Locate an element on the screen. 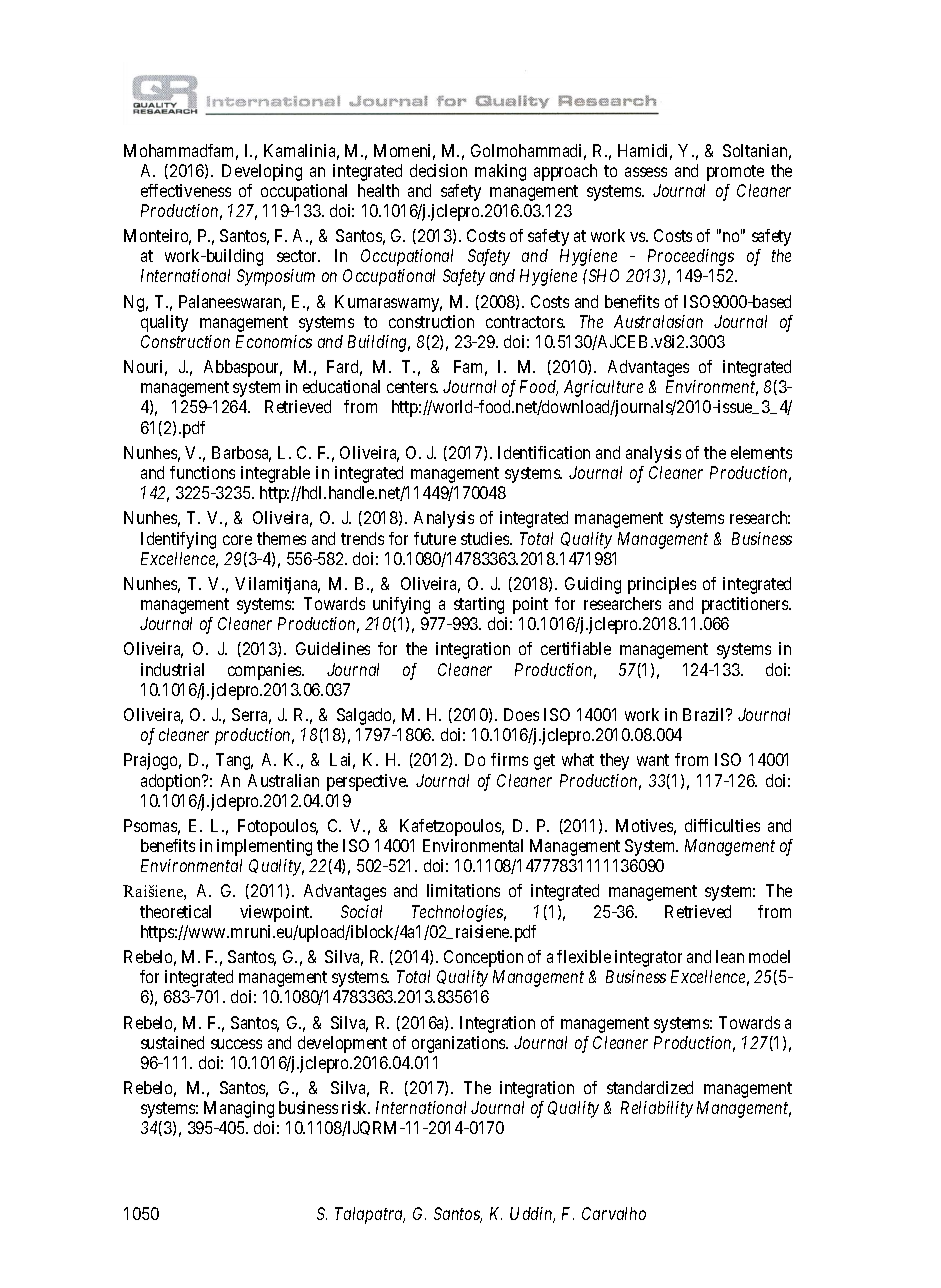 The image size is (941, 1288). Brazil is located at coordinates (705, 714).
